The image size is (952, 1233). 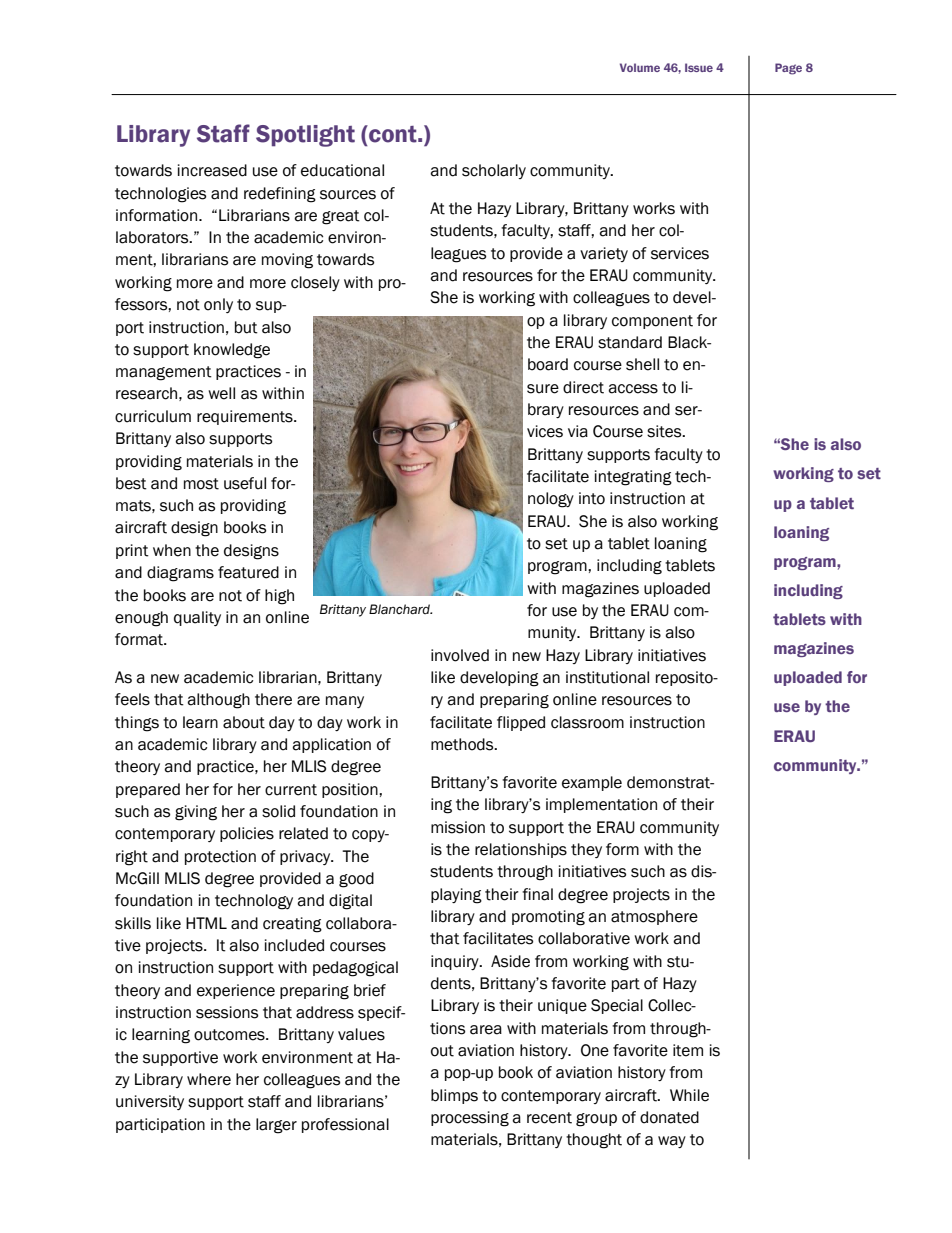 What do you see at coordinates (689, 1095) in the screenshot?
I see `While` at bounding box center [689, 1095].
